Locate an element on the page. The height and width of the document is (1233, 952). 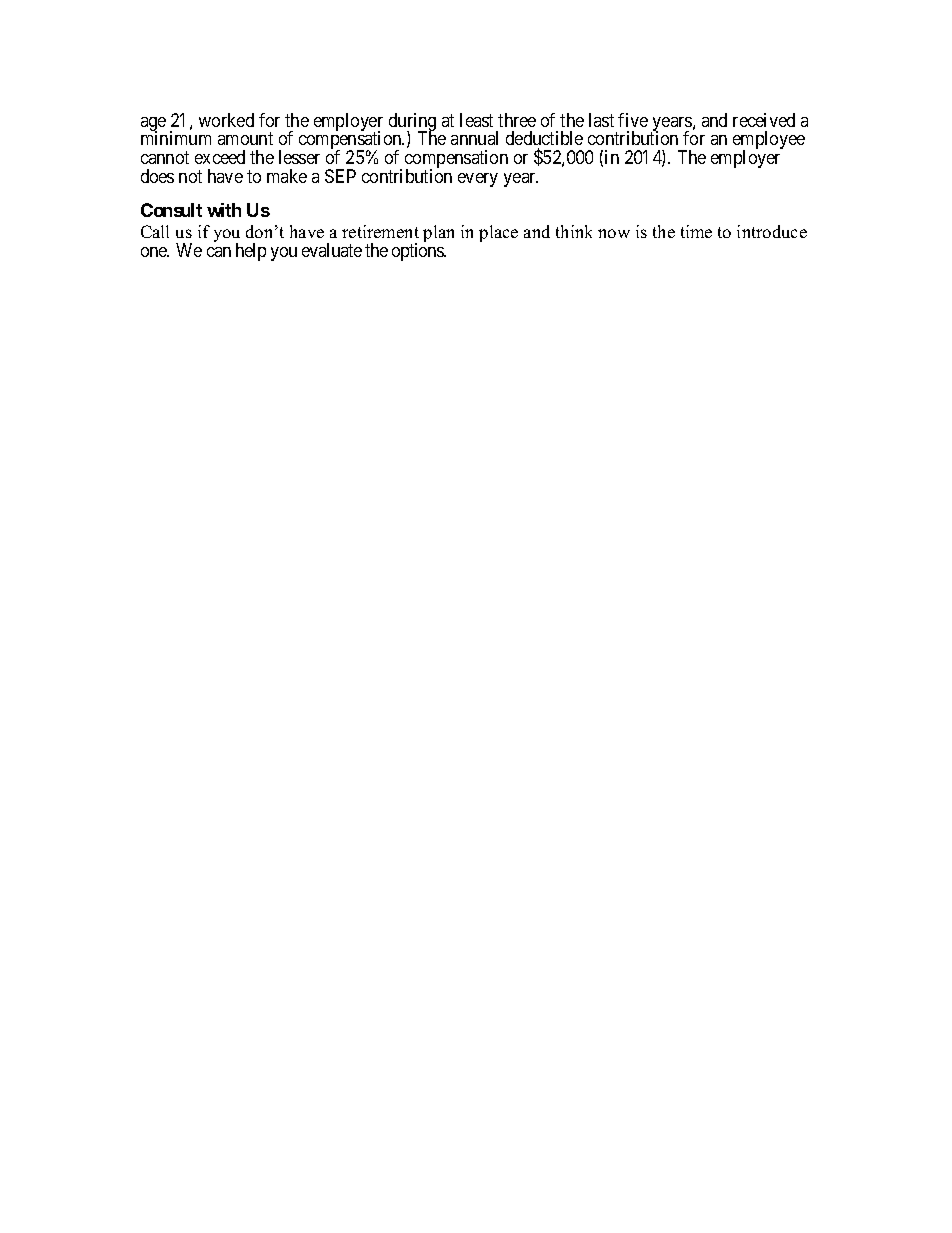
least is located at coordinates (476, 120).
